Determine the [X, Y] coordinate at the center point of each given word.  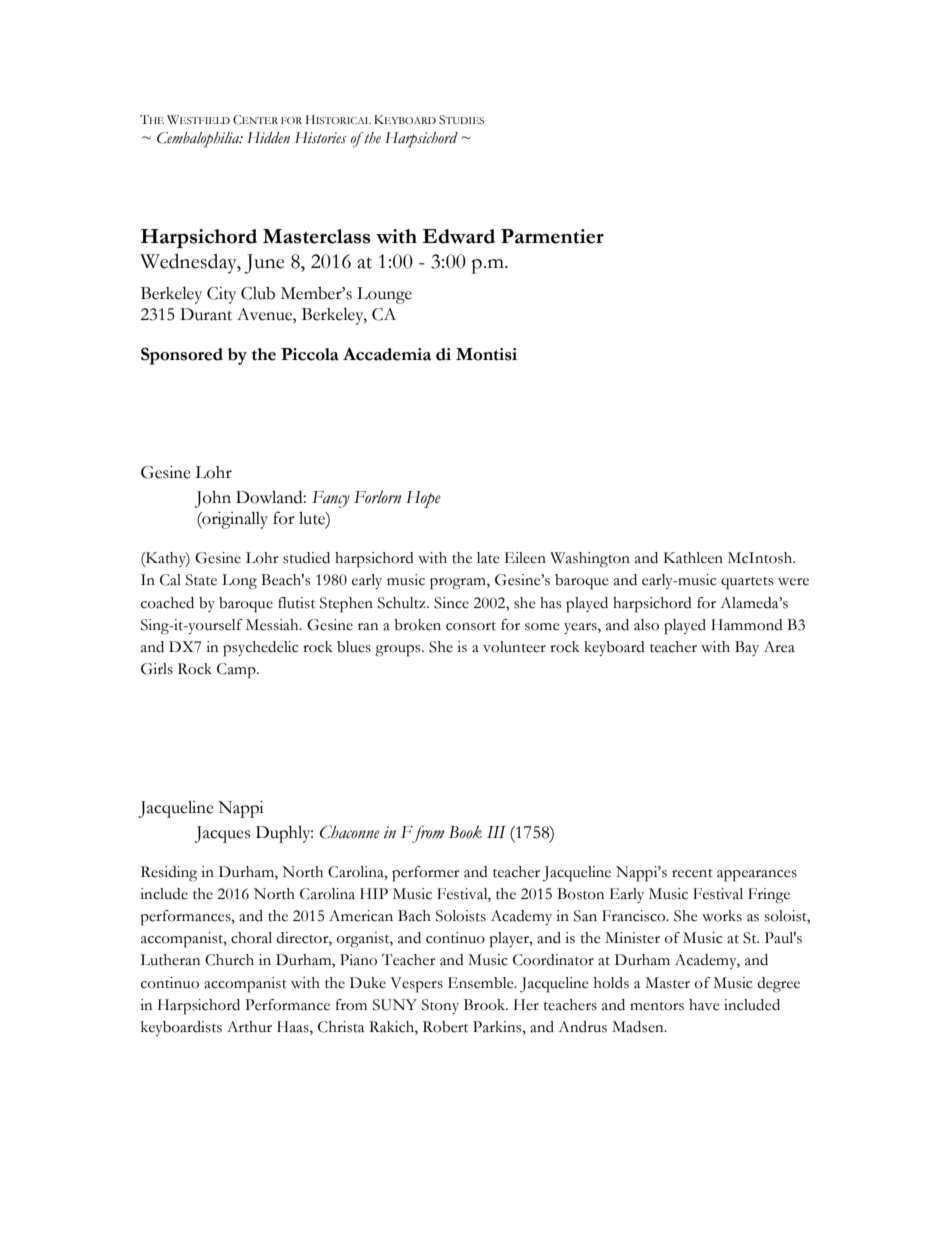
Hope [423, 499]
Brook [486, 1005]
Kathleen [693, 558]
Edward [458, 236]
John [213, 499]
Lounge [384, 295]
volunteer [514, 647]
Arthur [249, 1027]
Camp [237, 671]
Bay [747, 648]
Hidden [268, 137]
